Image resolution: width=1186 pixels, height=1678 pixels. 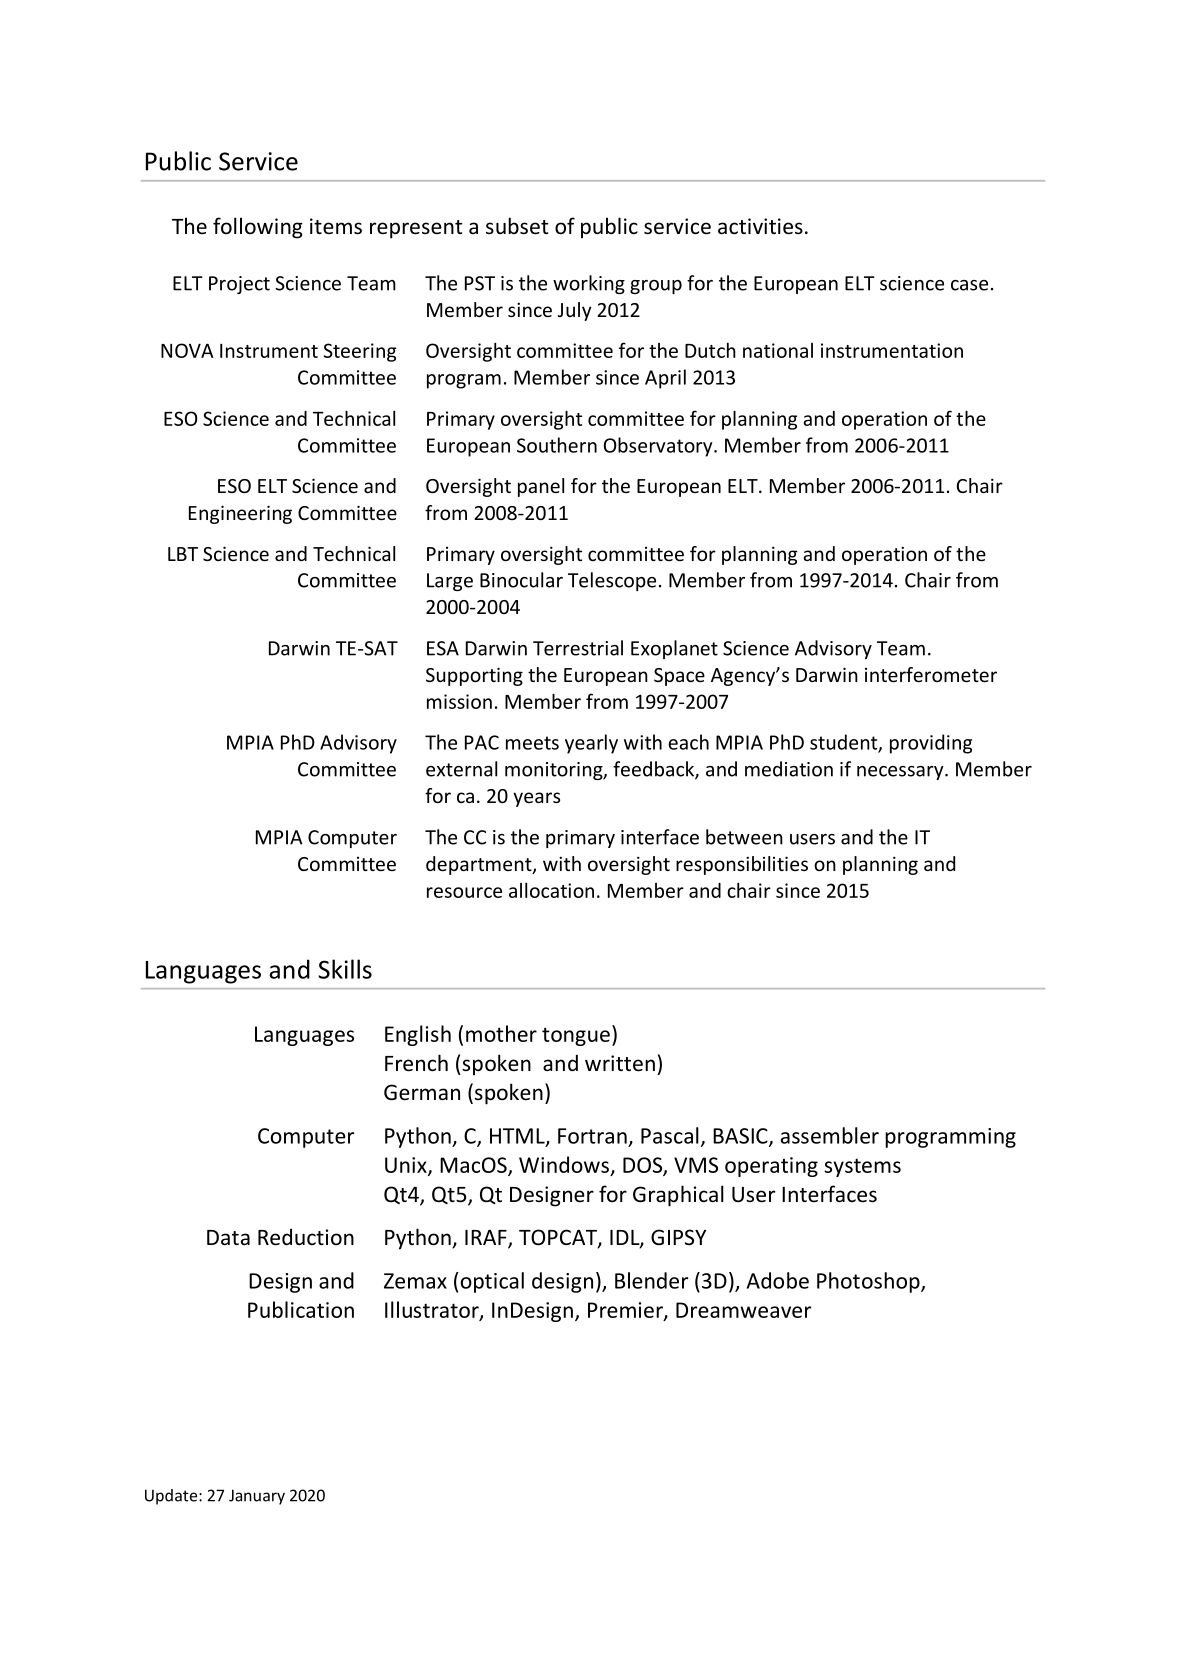 What do you see at coordinates (240, 514) in the image?
I see `Engineering` at bounding box center [240, 514].
